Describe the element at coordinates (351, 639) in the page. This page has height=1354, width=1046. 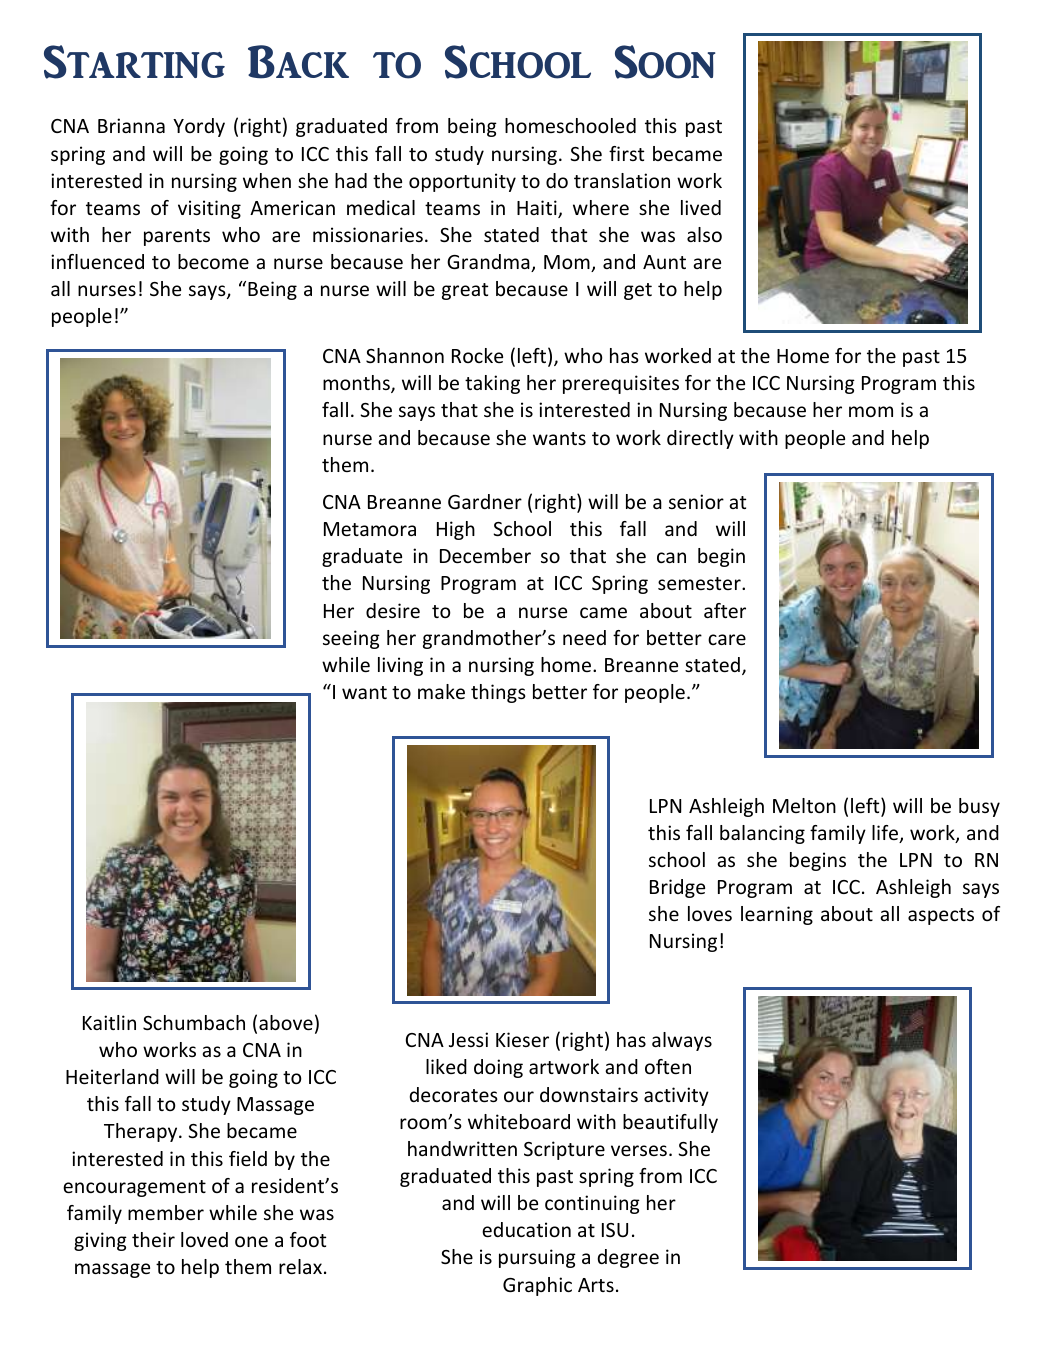
I see `seeing` at that location.
